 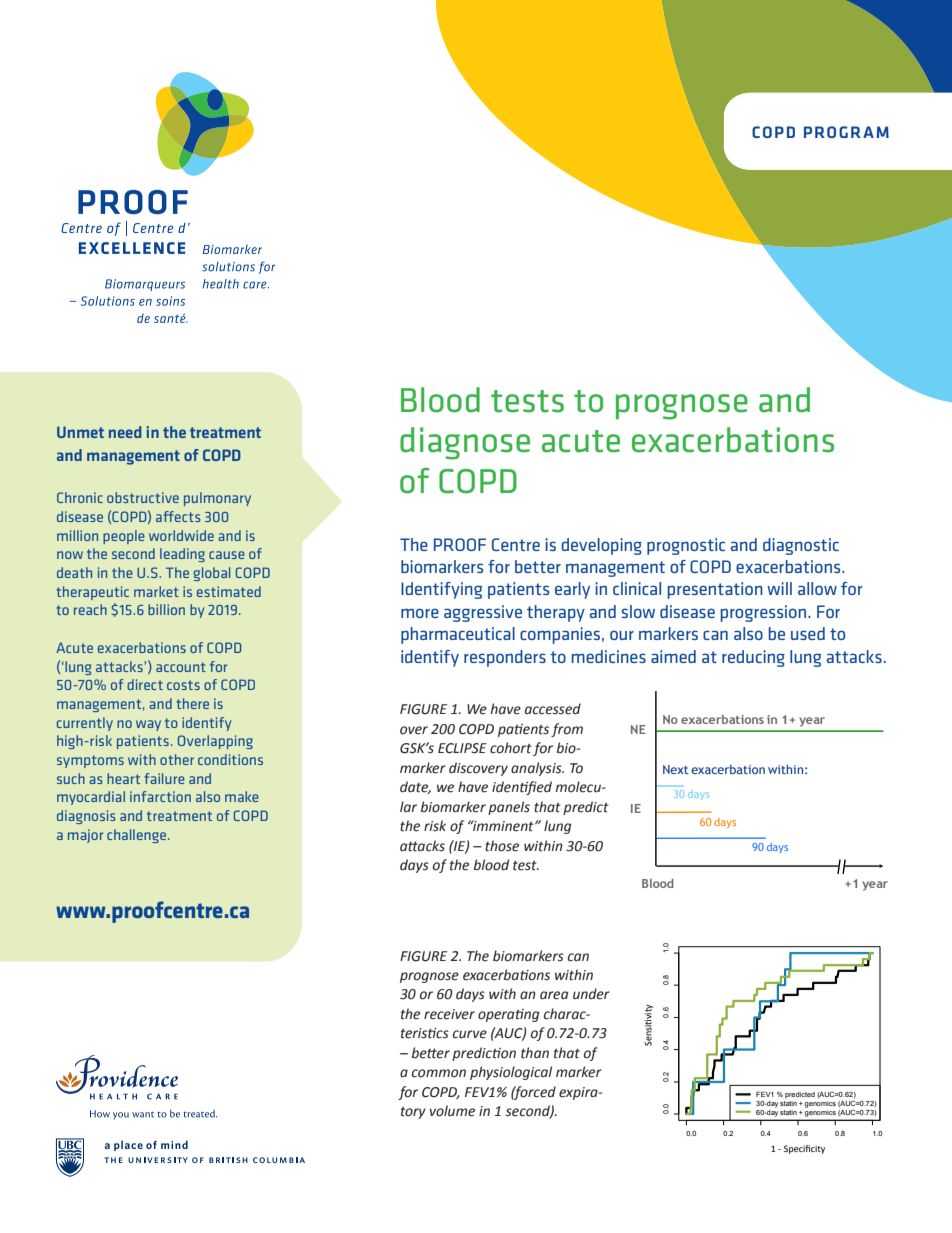 What do you see at coordinates (439, 1073) in the document?
I see `common` at bounding box center [439, 1073].
